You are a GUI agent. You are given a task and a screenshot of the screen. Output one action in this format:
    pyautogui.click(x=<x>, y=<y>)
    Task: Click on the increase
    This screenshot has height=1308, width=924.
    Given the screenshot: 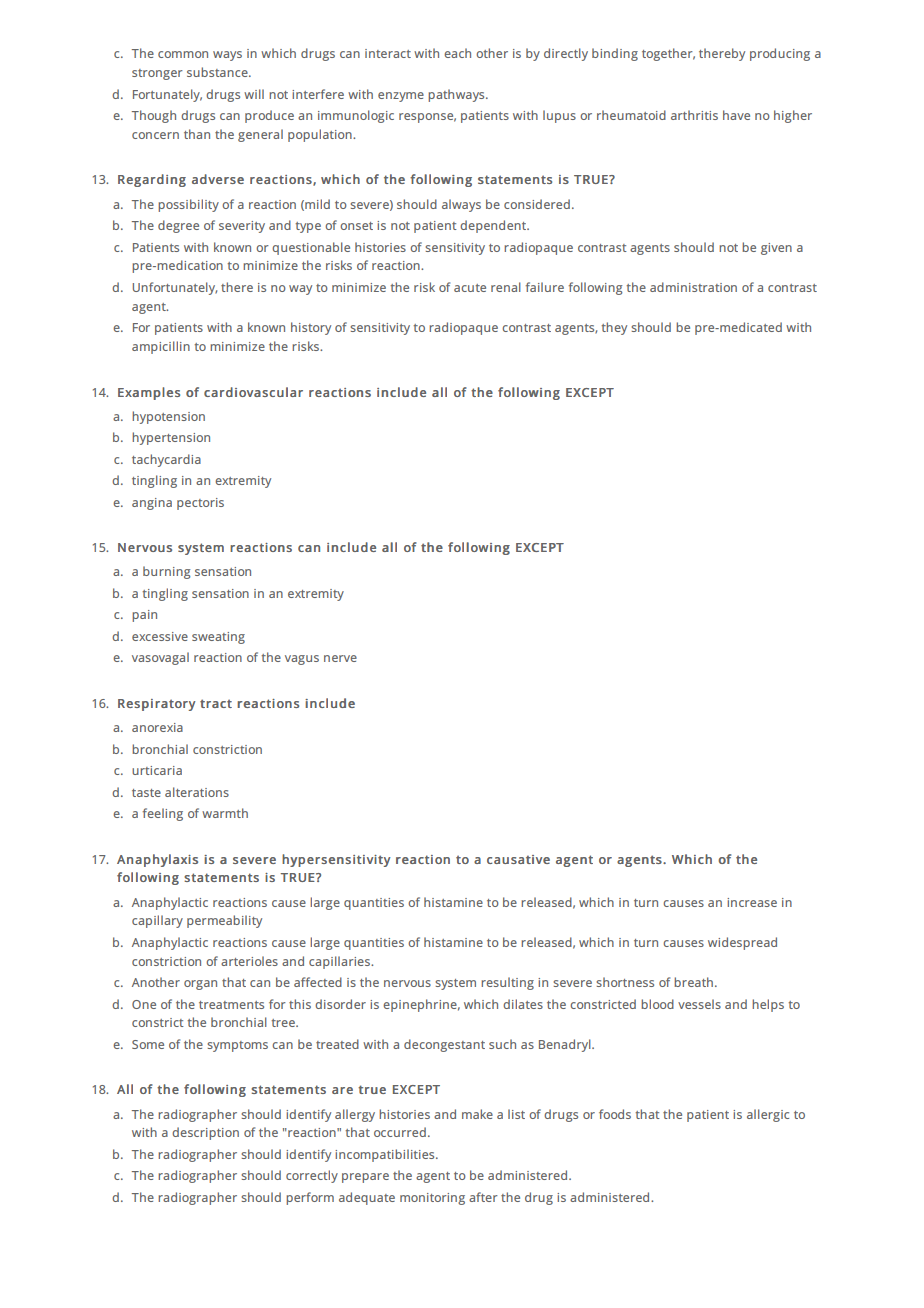 What is the action you would take?
    pyautogui.click(x=752, y=902)
